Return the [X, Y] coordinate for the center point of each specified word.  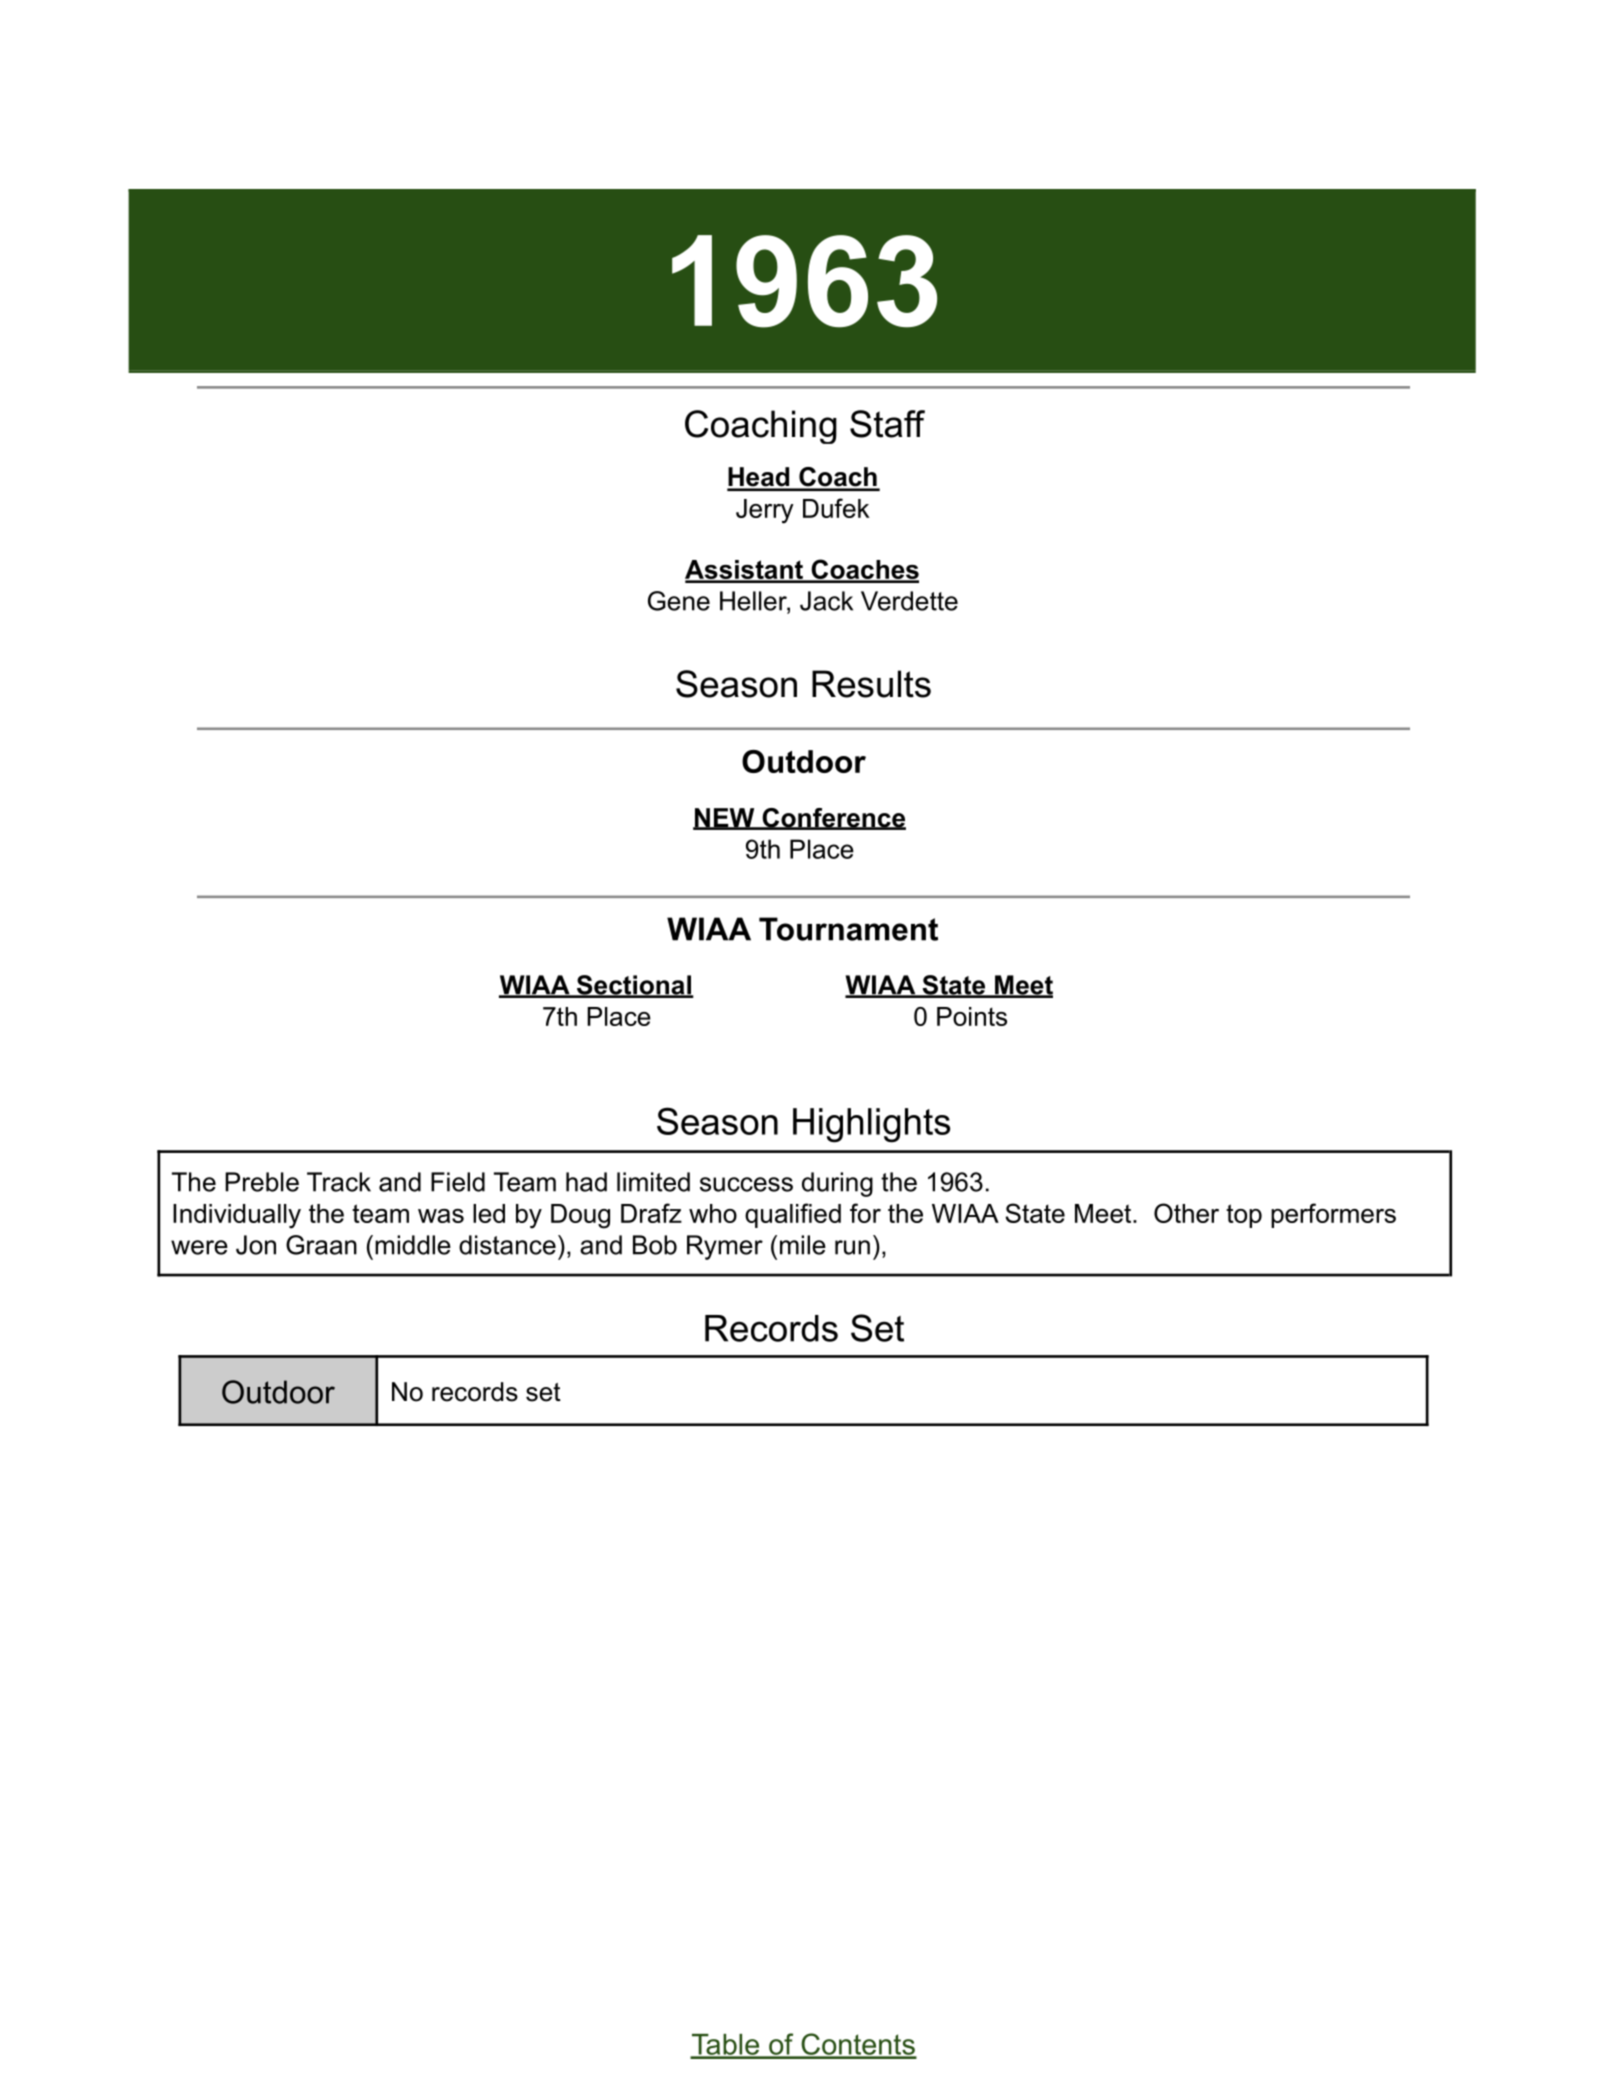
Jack [826, 601]
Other [1186, 1213]
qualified [793, 1215]
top [1244, 1216]
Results [871, 684]
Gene [679, 601]
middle [413, 1245]
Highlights [871, 1125]
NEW [725, 818]
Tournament [848, 929]
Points [972, 1016]
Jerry [765, 511]
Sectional [634, 986]
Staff [887, 424]
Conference [833, 819]
